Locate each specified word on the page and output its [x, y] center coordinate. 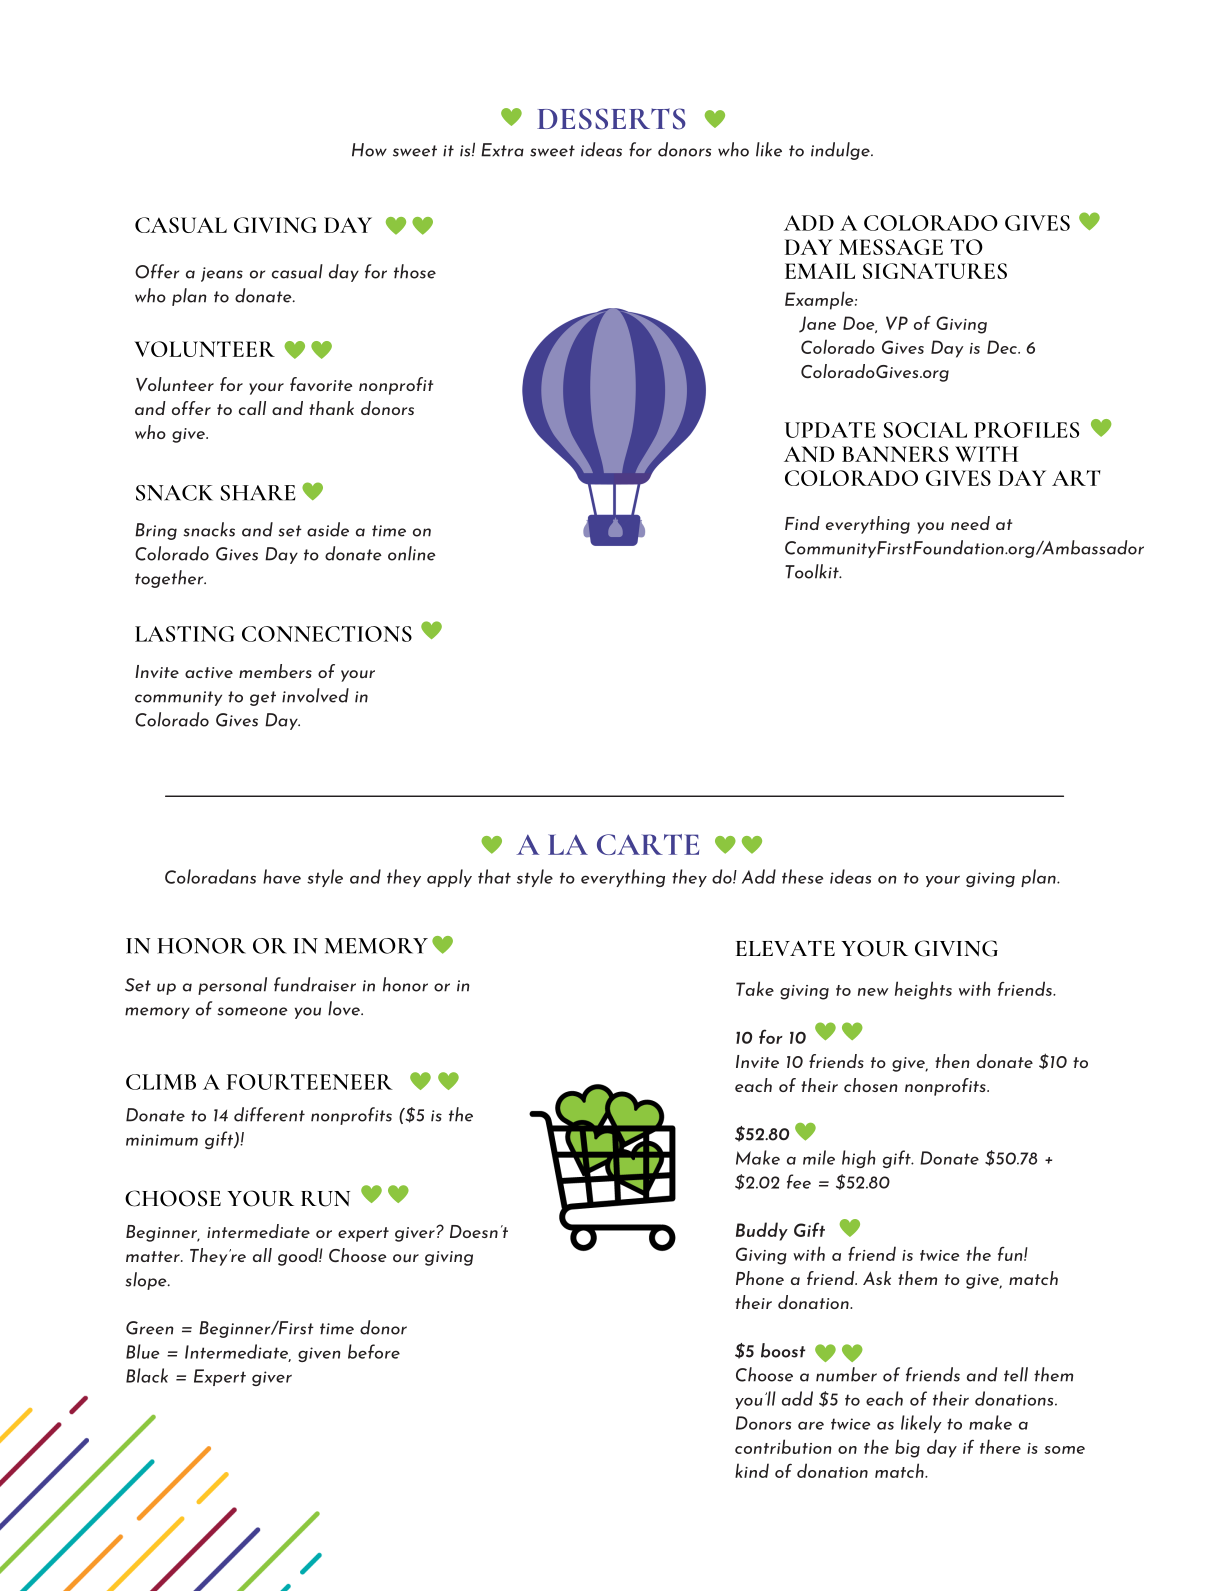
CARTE [648, 844]
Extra [502, 150]
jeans [222, 274]
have [282, 876]
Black [147, 1375]
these [802, 876]
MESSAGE [891, 247]
